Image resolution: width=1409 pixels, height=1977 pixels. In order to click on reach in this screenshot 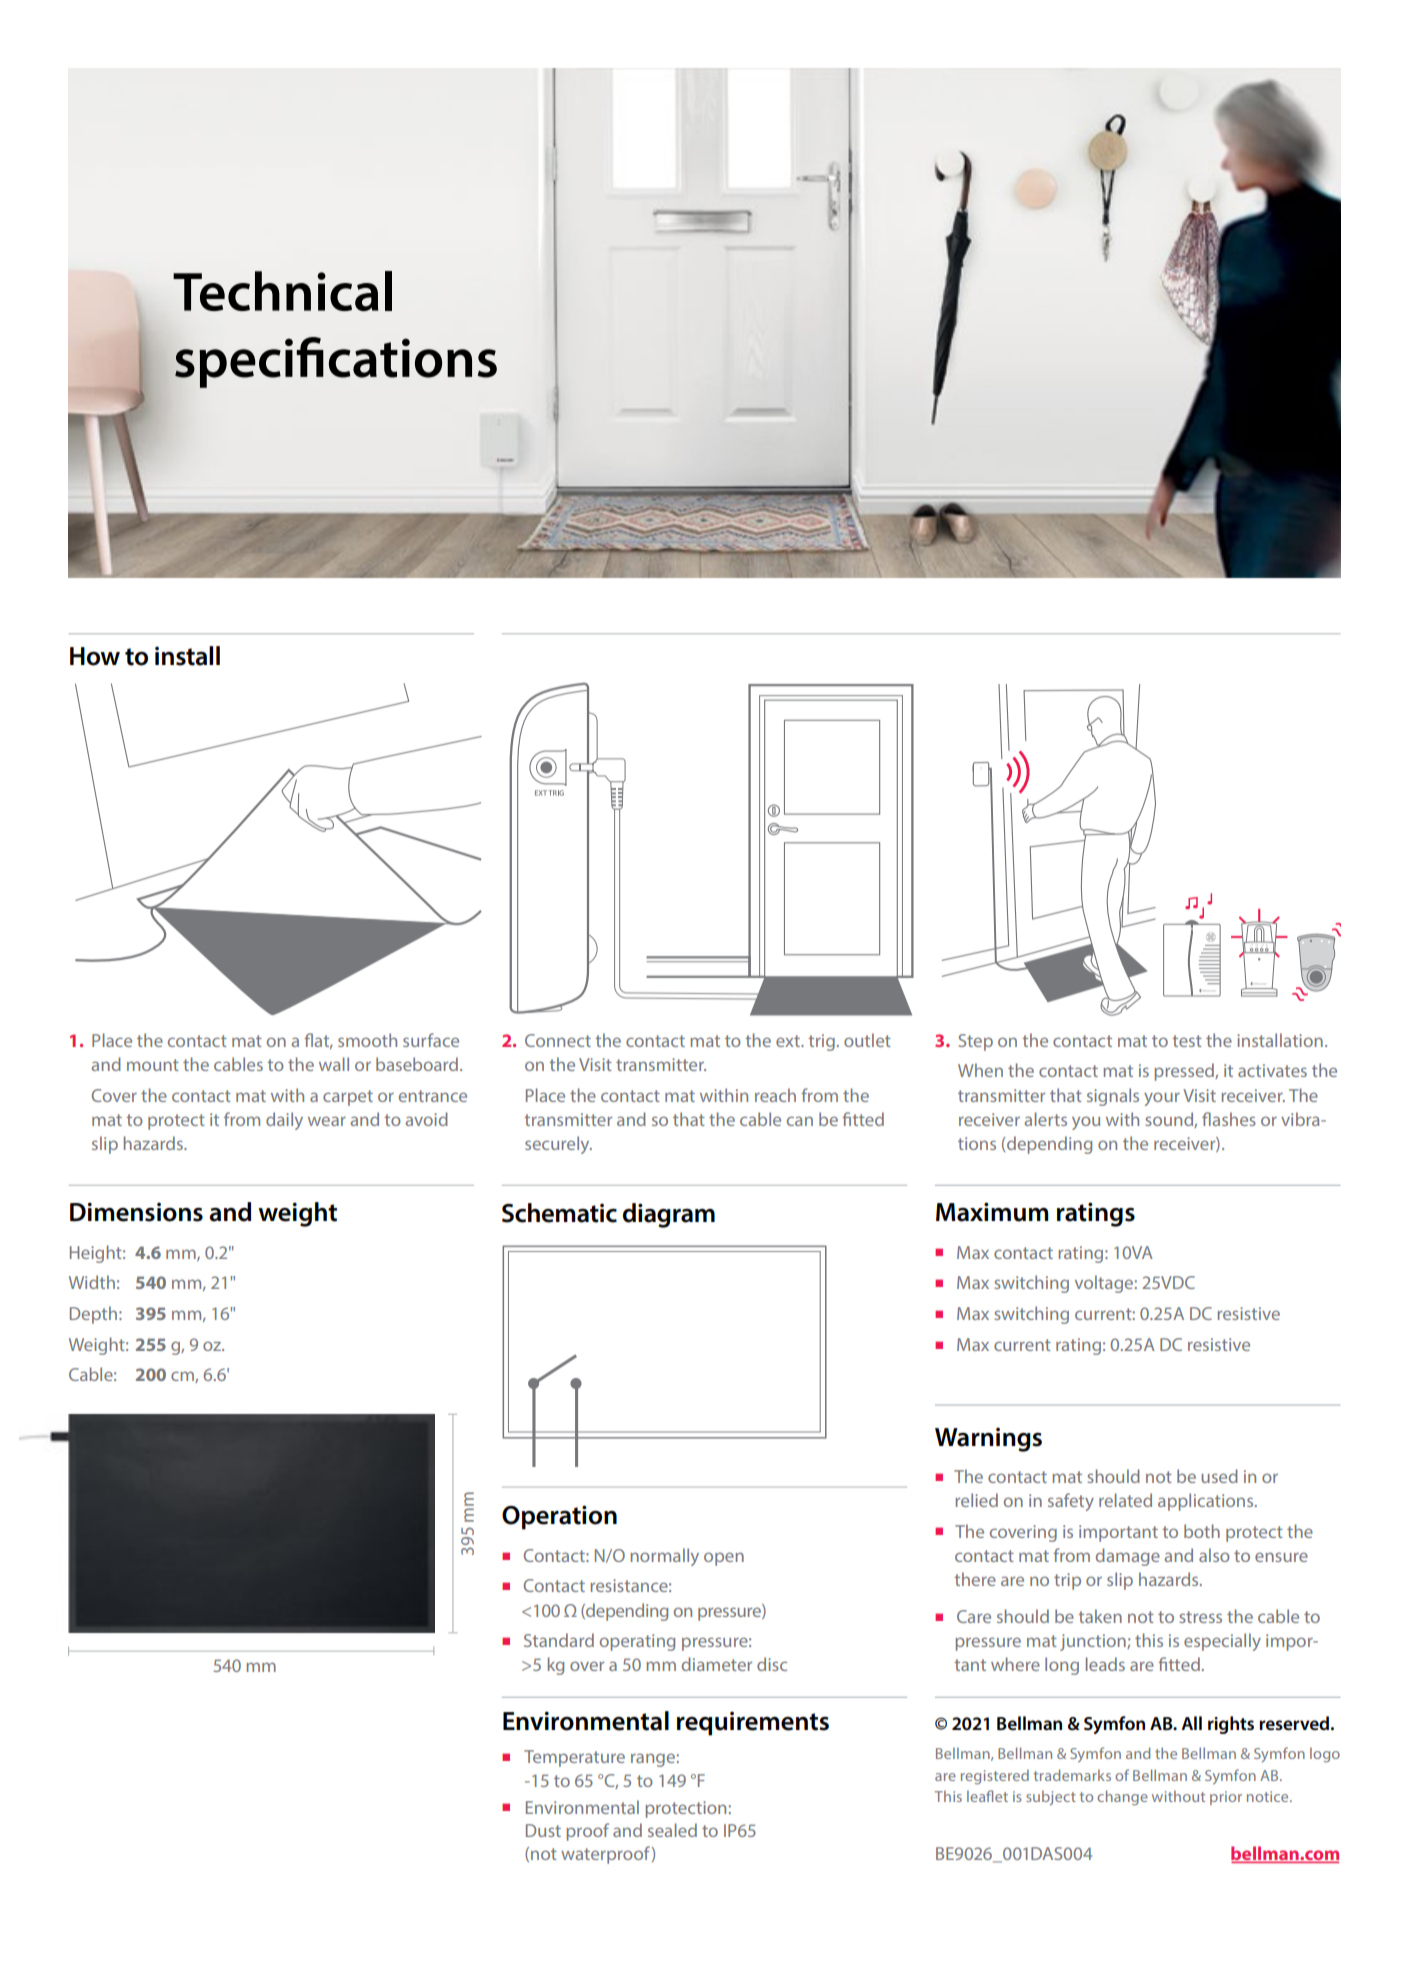, I will do `click(775, 1095)`.
